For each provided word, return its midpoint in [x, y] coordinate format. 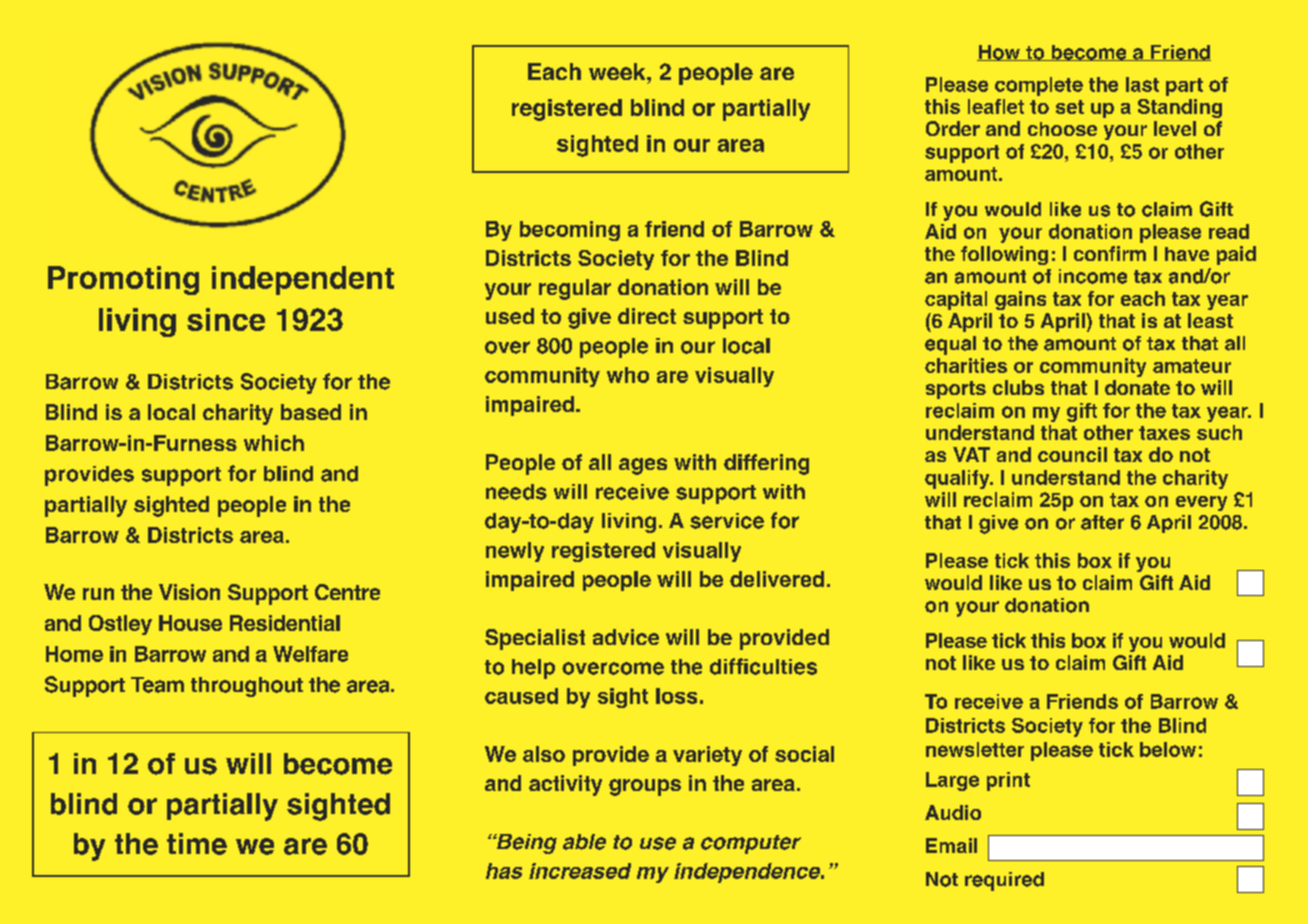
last [1142, 84]
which [274, 443]
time [197, 844]
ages [643, 466]
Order [953, 128]
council [1072, 454]
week [618, 71]
